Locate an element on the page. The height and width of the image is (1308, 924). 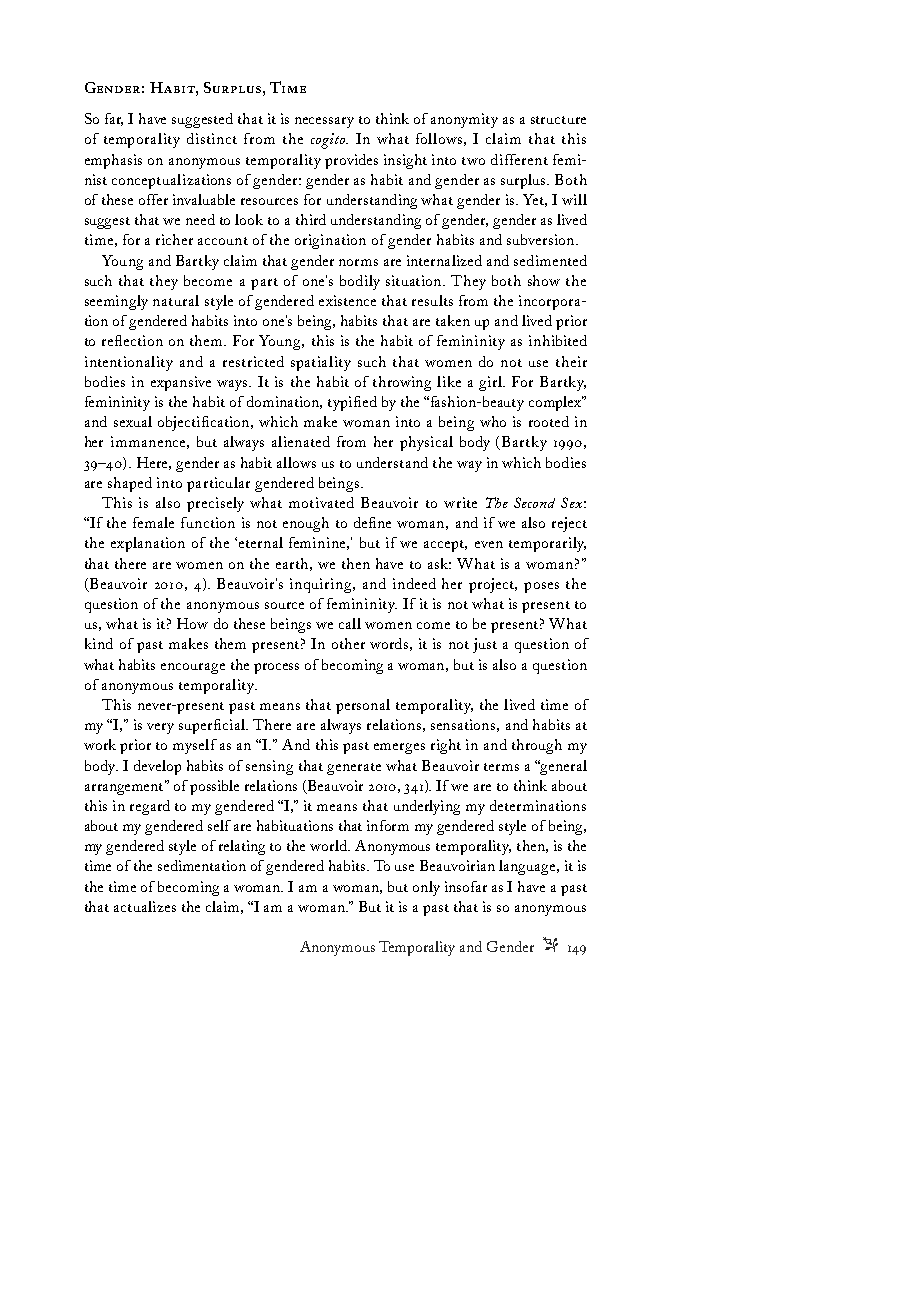
cogito is located at coordinates (329, 141).
